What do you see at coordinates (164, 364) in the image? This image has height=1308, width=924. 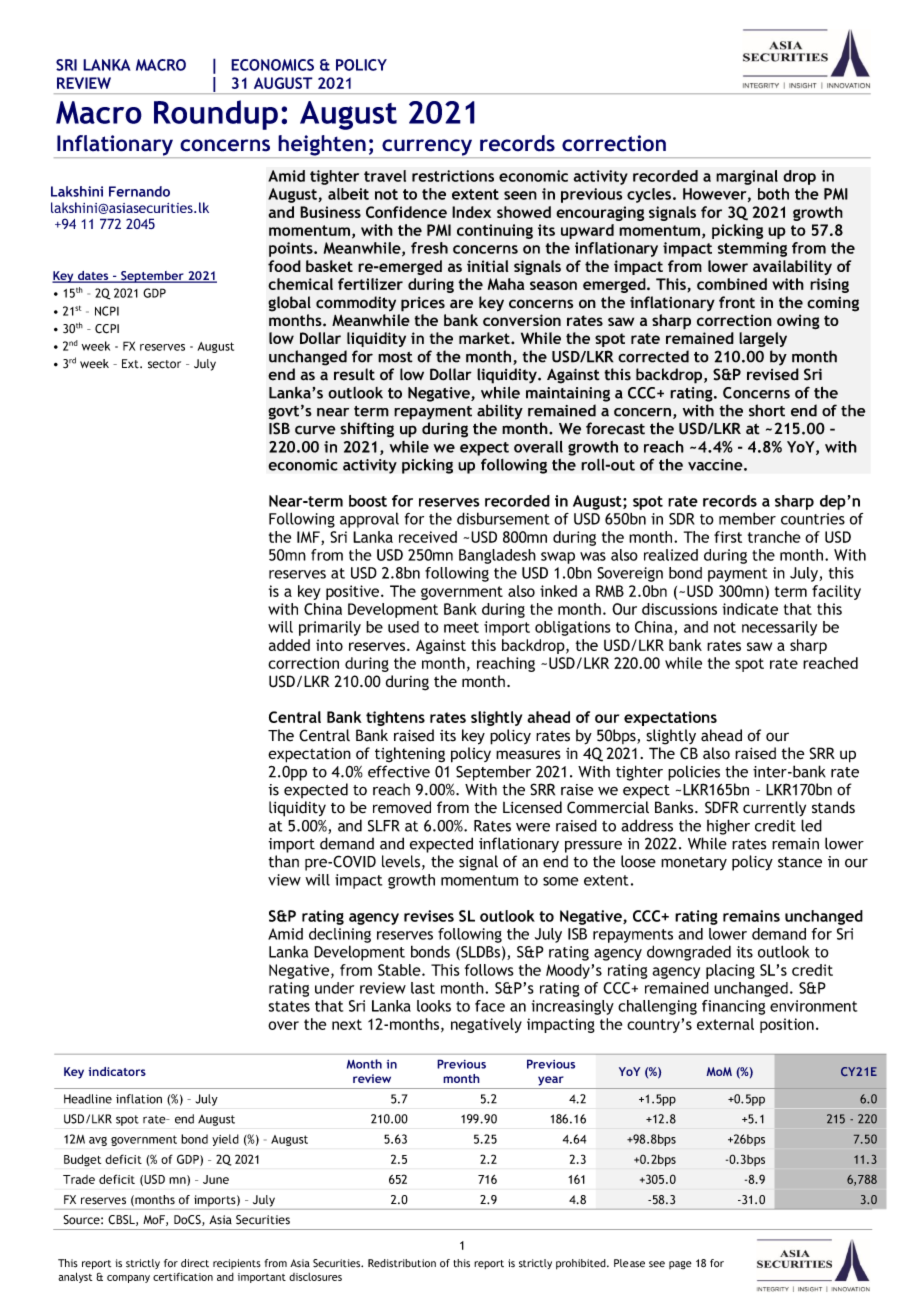 I see `sector` at bounding box center [164, 364].
